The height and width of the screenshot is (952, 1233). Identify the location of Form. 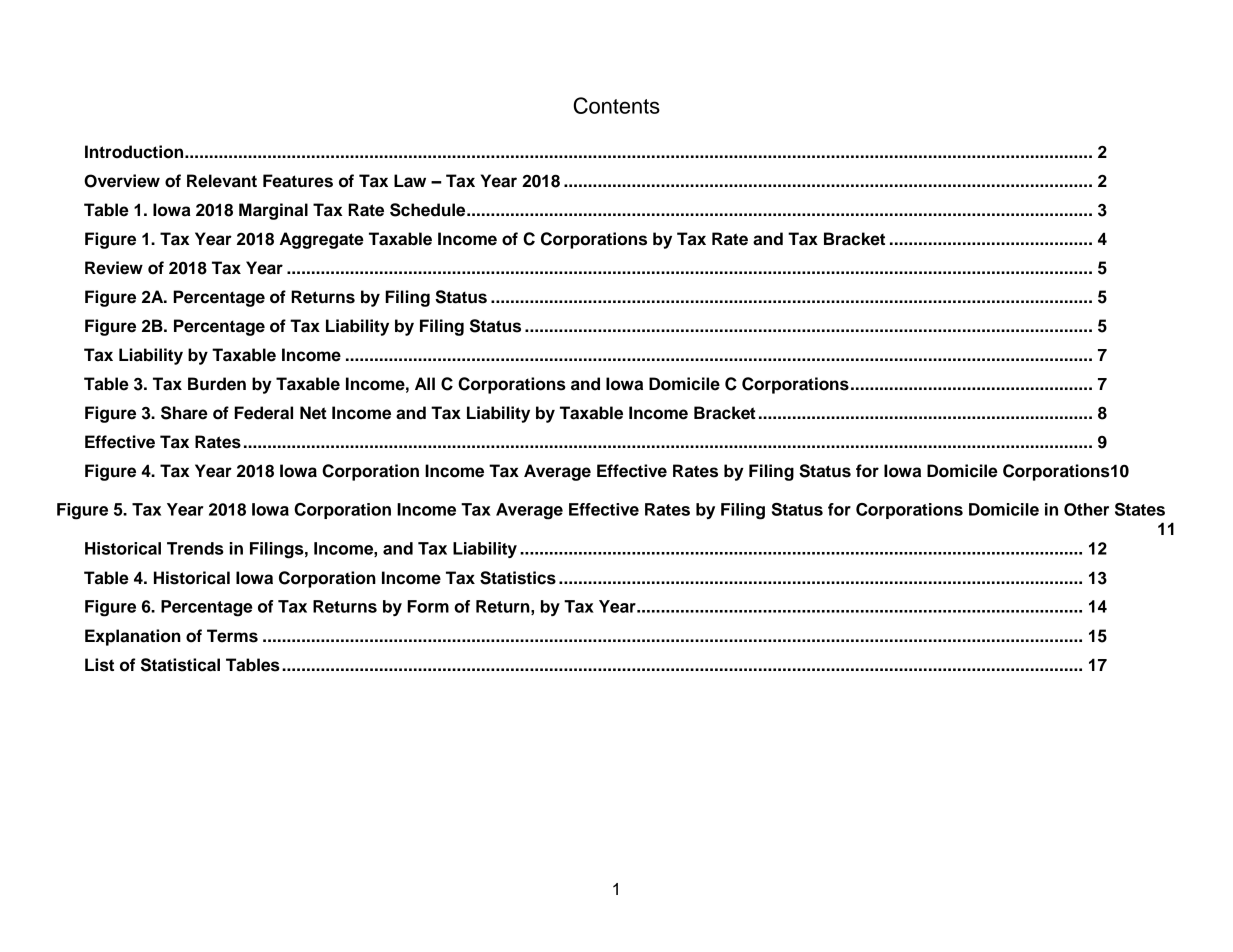
(428, 606).
